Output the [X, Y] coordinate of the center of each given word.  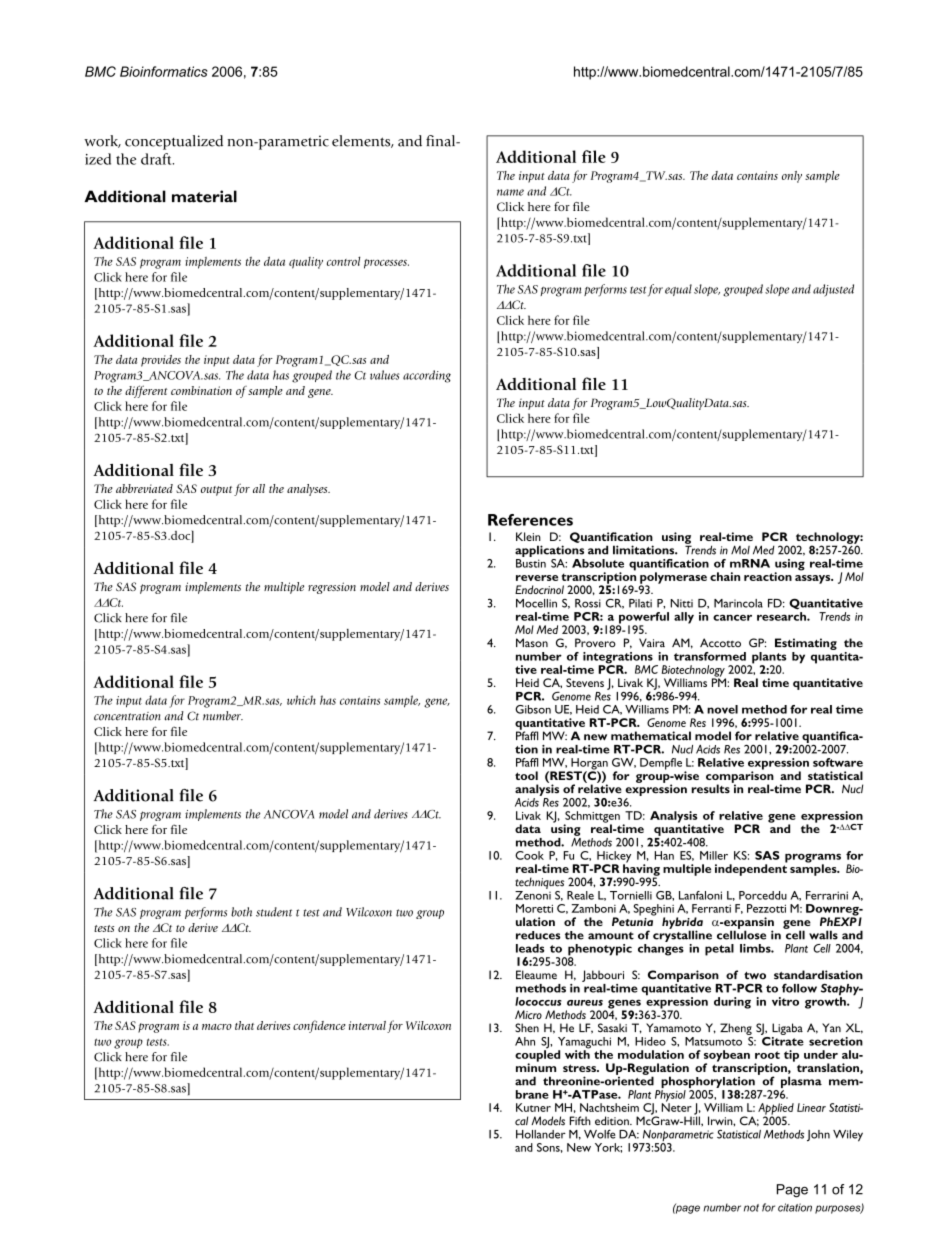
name [510, 192]
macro [217, 1027]
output [216, 491]
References [530, 520]
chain [725, 576]
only [792, 177]
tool [526, 775]
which [301, 700]
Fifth [580, 1121]
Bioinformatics [164, 71]
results [710, 789]
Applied [776, 1110]
